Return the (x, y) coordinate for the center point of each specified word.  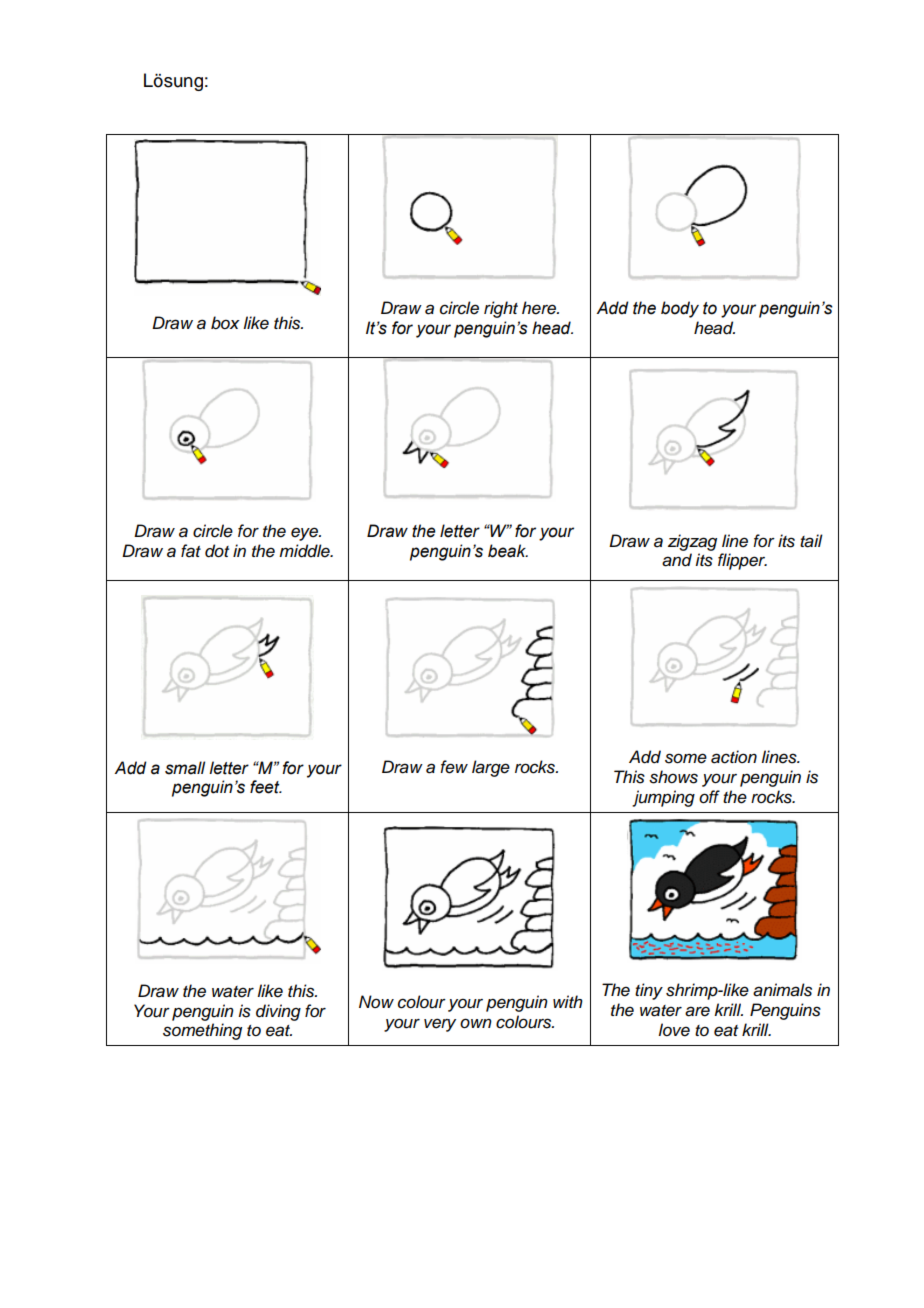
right (501, 309)
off (709, 797)
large (491, 768)
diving (278, 1012)
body (680, 309)
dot (217, 551)
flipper (742, 561)
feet (266, 787)
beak (508, 551)
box (225, 323)
